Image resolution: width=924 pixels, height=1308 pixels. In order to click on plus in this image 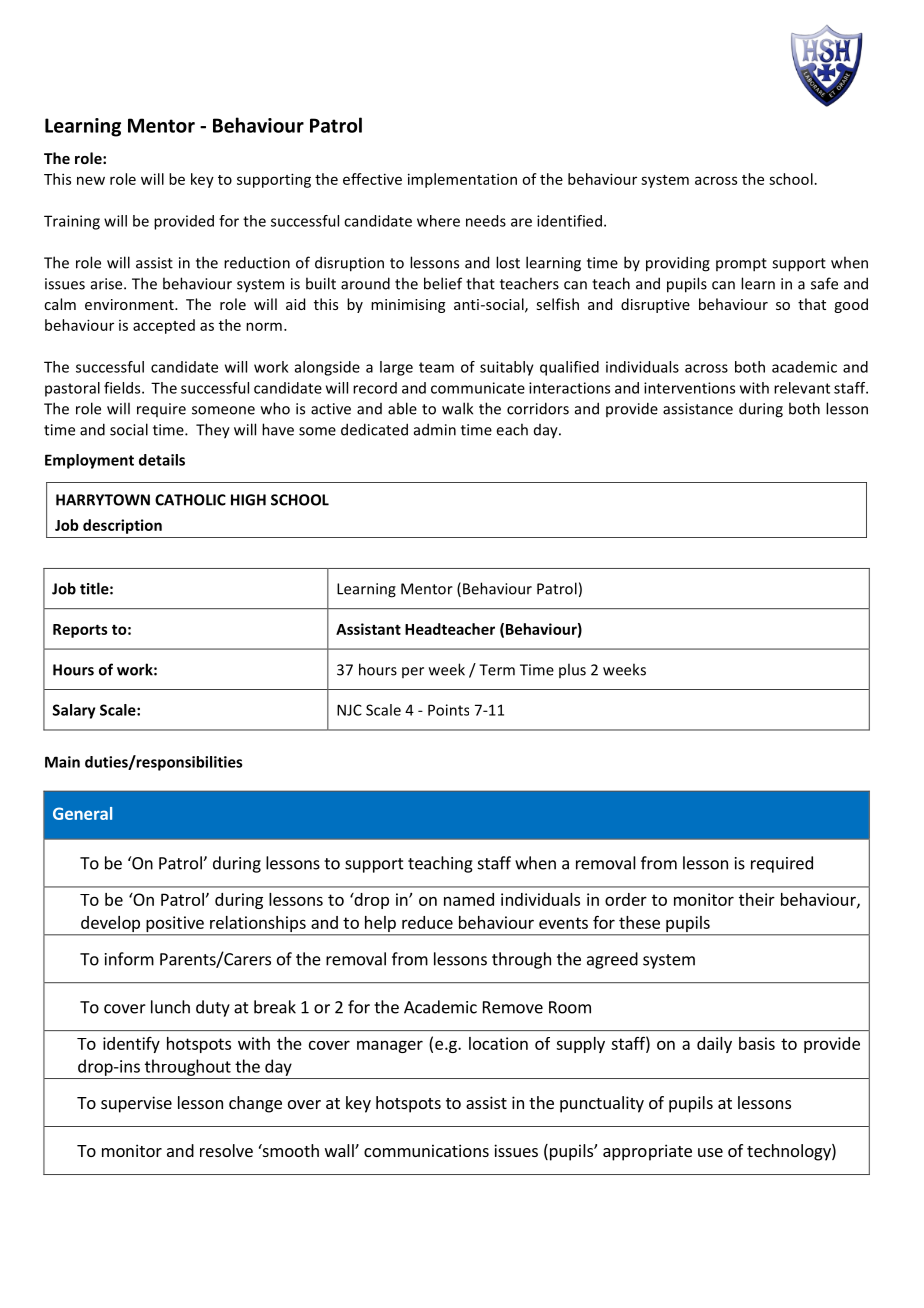, I will do `click(572, 670)`.
